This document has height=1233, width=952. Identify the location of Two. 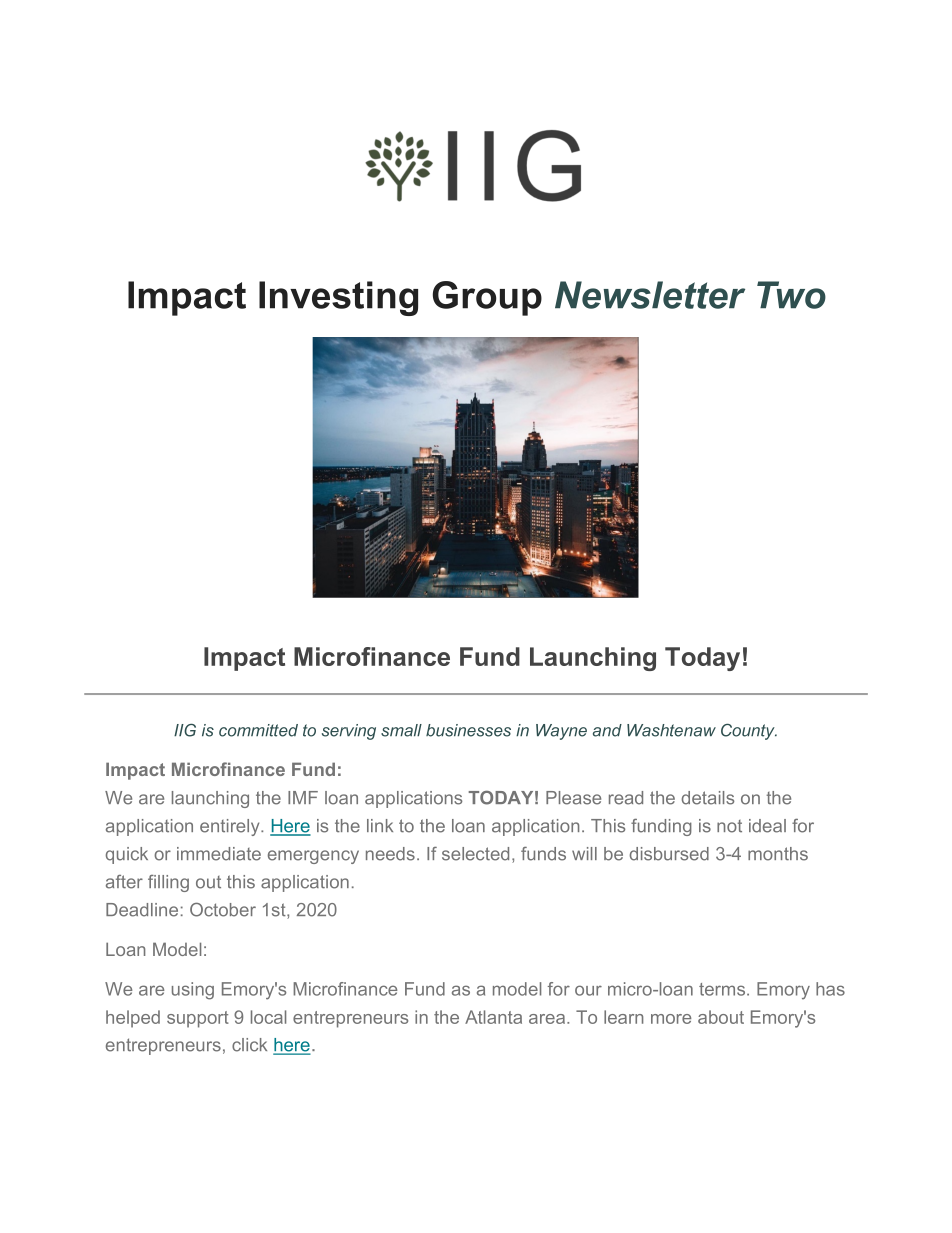
(791, 295).
